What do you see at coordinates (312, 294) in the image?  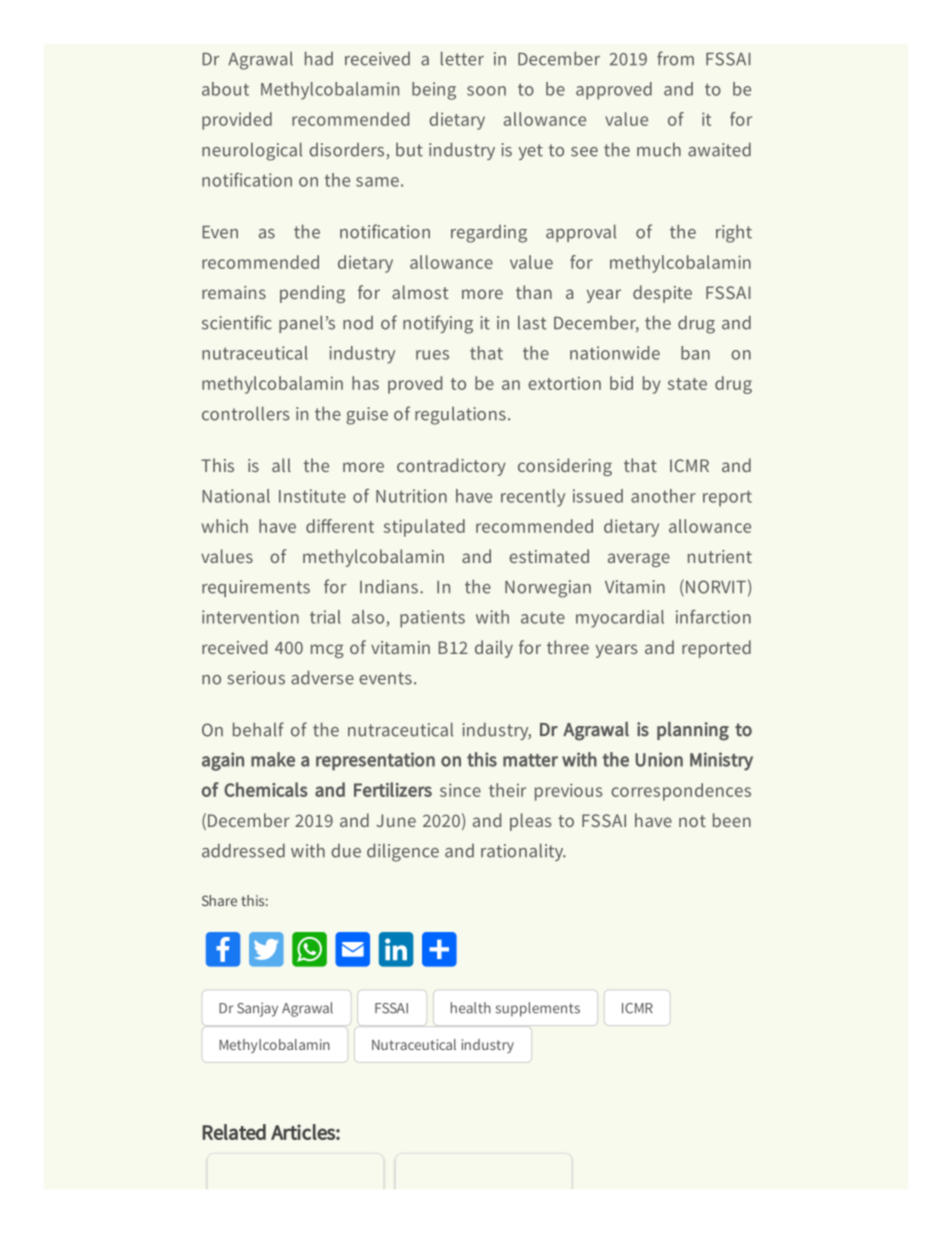 I see `pending` at bounding box center [312, 294].
